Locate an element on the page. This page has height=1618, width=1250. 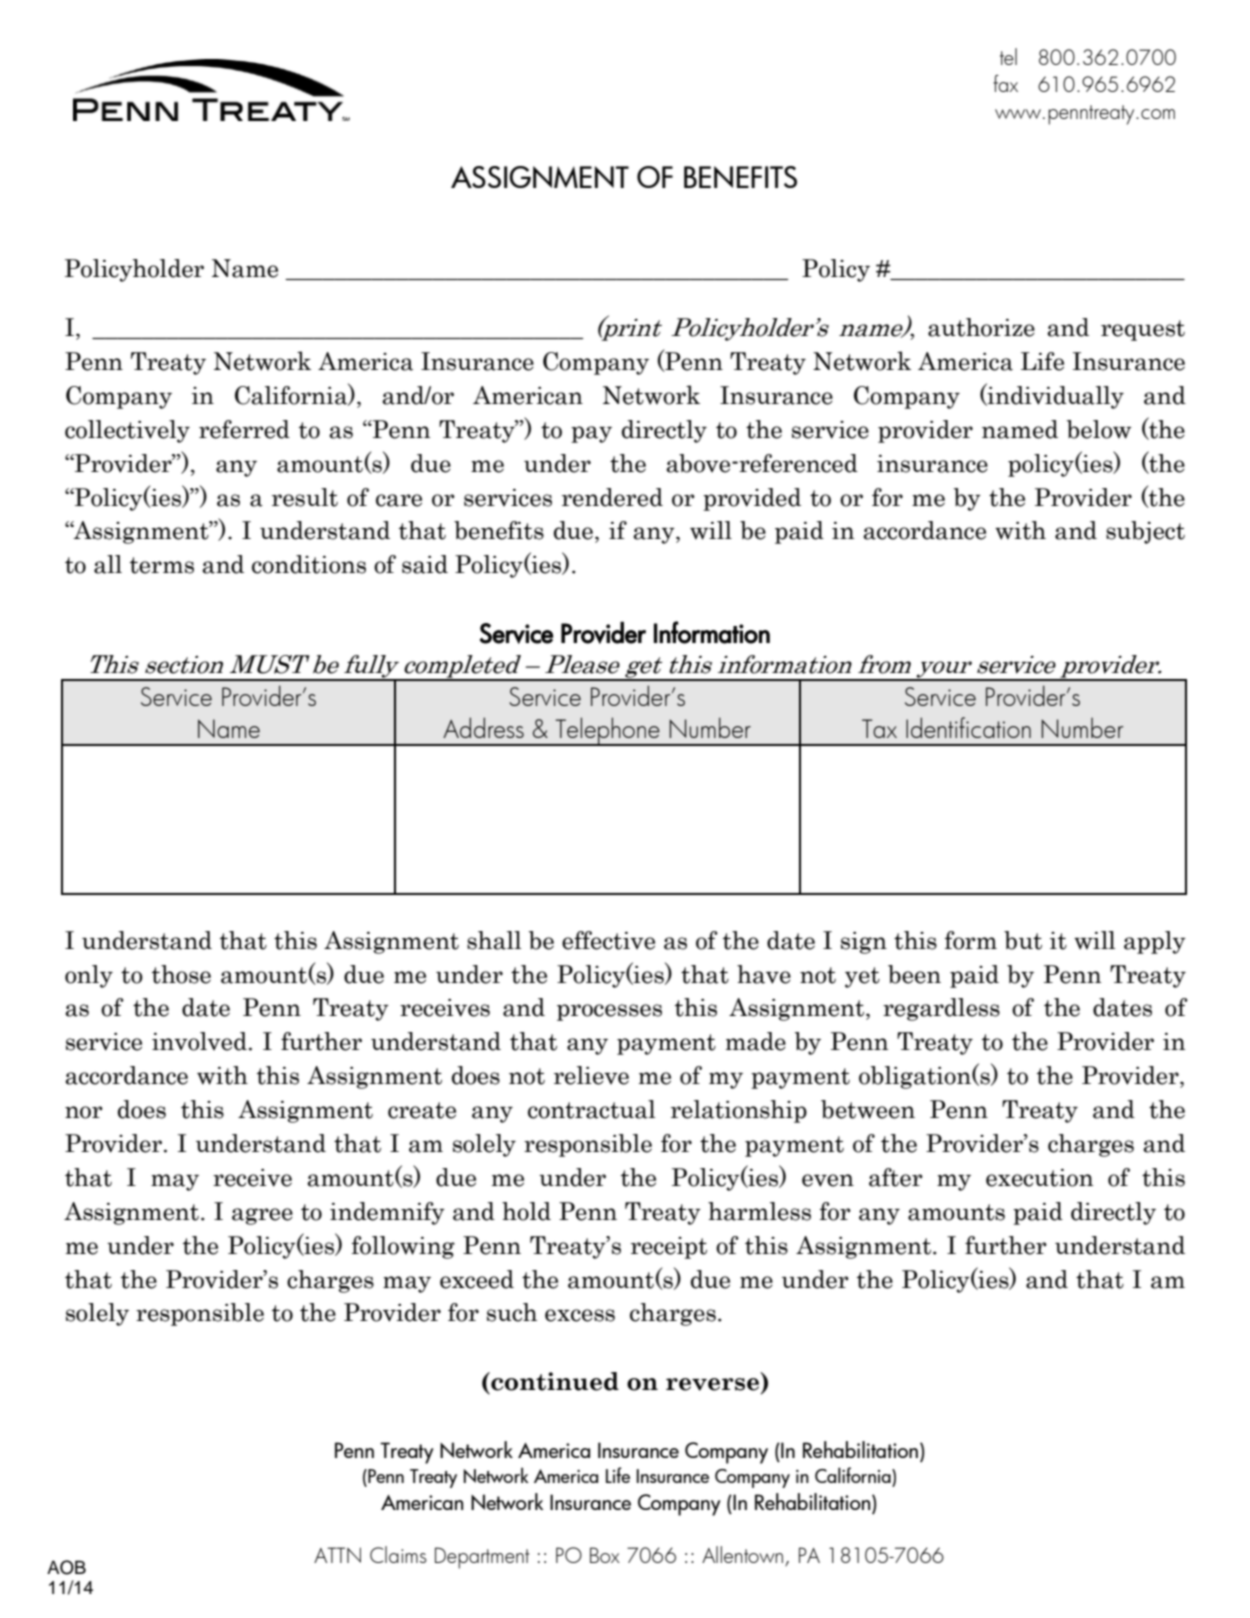
regardless is located at coordinates (941, 1009).
